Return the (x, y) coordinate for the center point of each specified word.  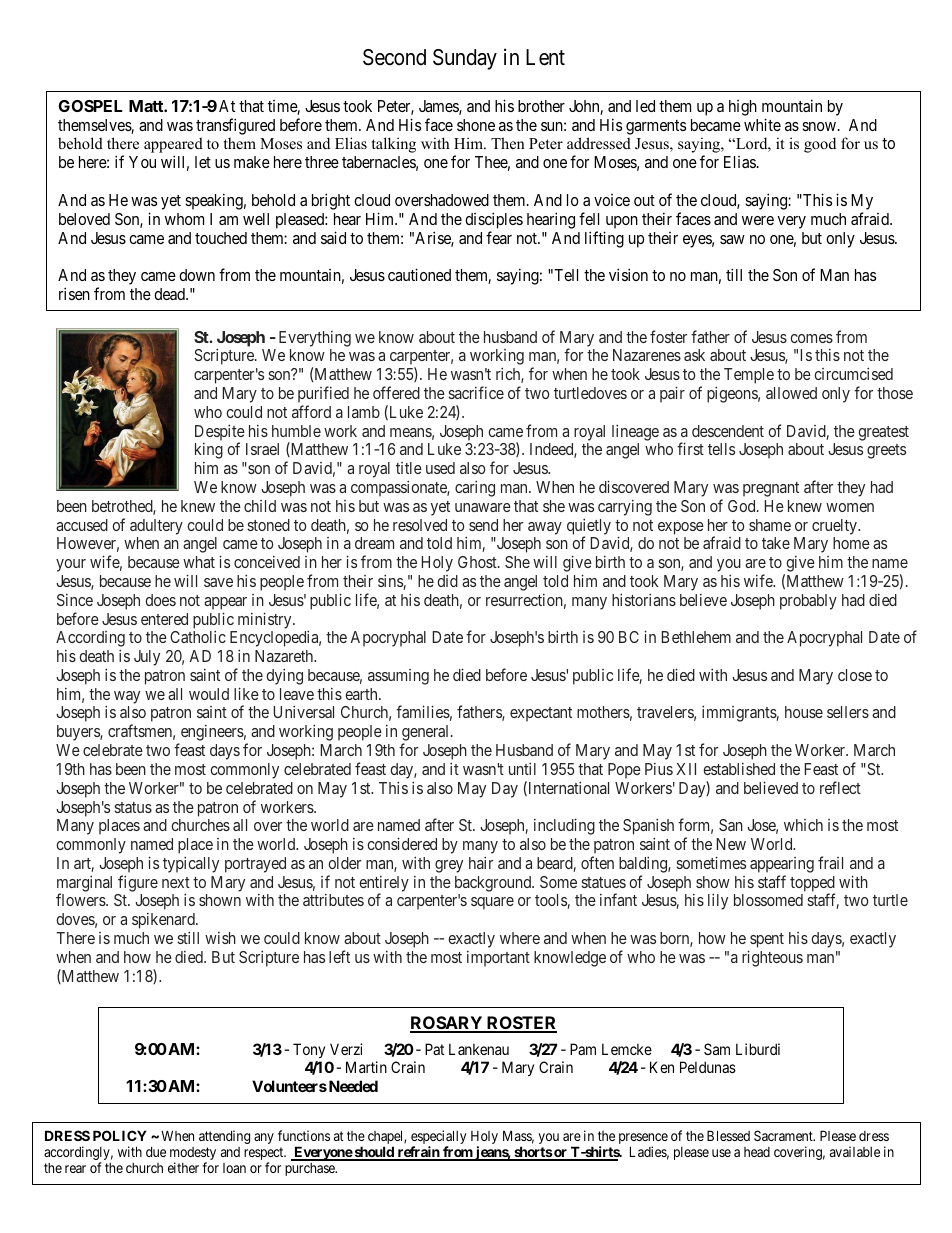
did (447, 581)
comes (811, 338)
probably (808, 602)
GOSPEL (90, 106)
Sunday (465, 59)
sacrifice (476, 392)
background (494, 884)
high (743, 108)
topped (812, 885)
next (176, 882)
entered (164, 619)
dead (170, 294)
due (156, 1152)
